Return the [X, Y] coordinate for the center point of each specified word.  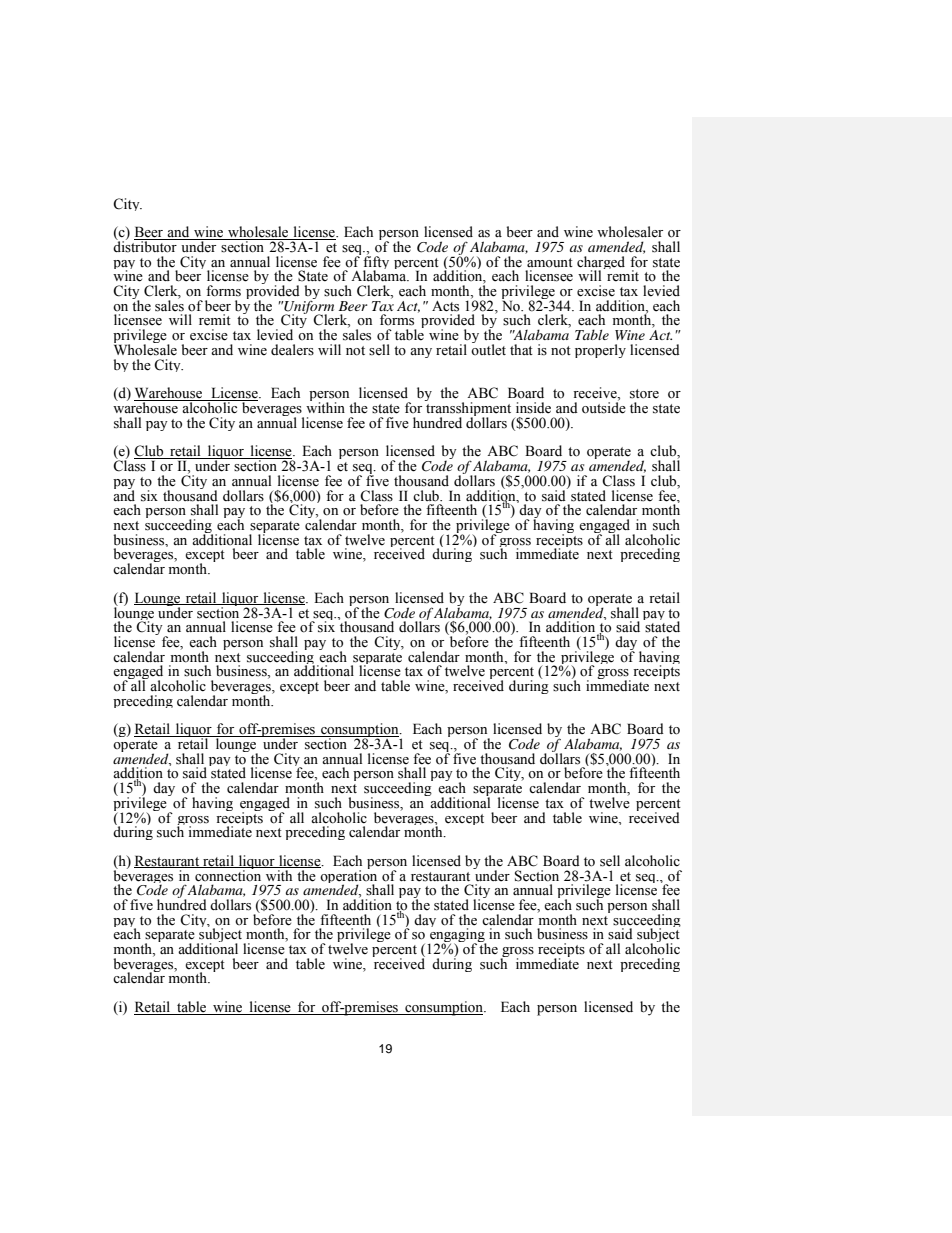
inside [533, 408]
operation [348, 877]
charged [601, 264]
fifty [376, 263]
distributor [146, 246]
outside [604, 407]
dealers [292, 350]
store [644, 394]
